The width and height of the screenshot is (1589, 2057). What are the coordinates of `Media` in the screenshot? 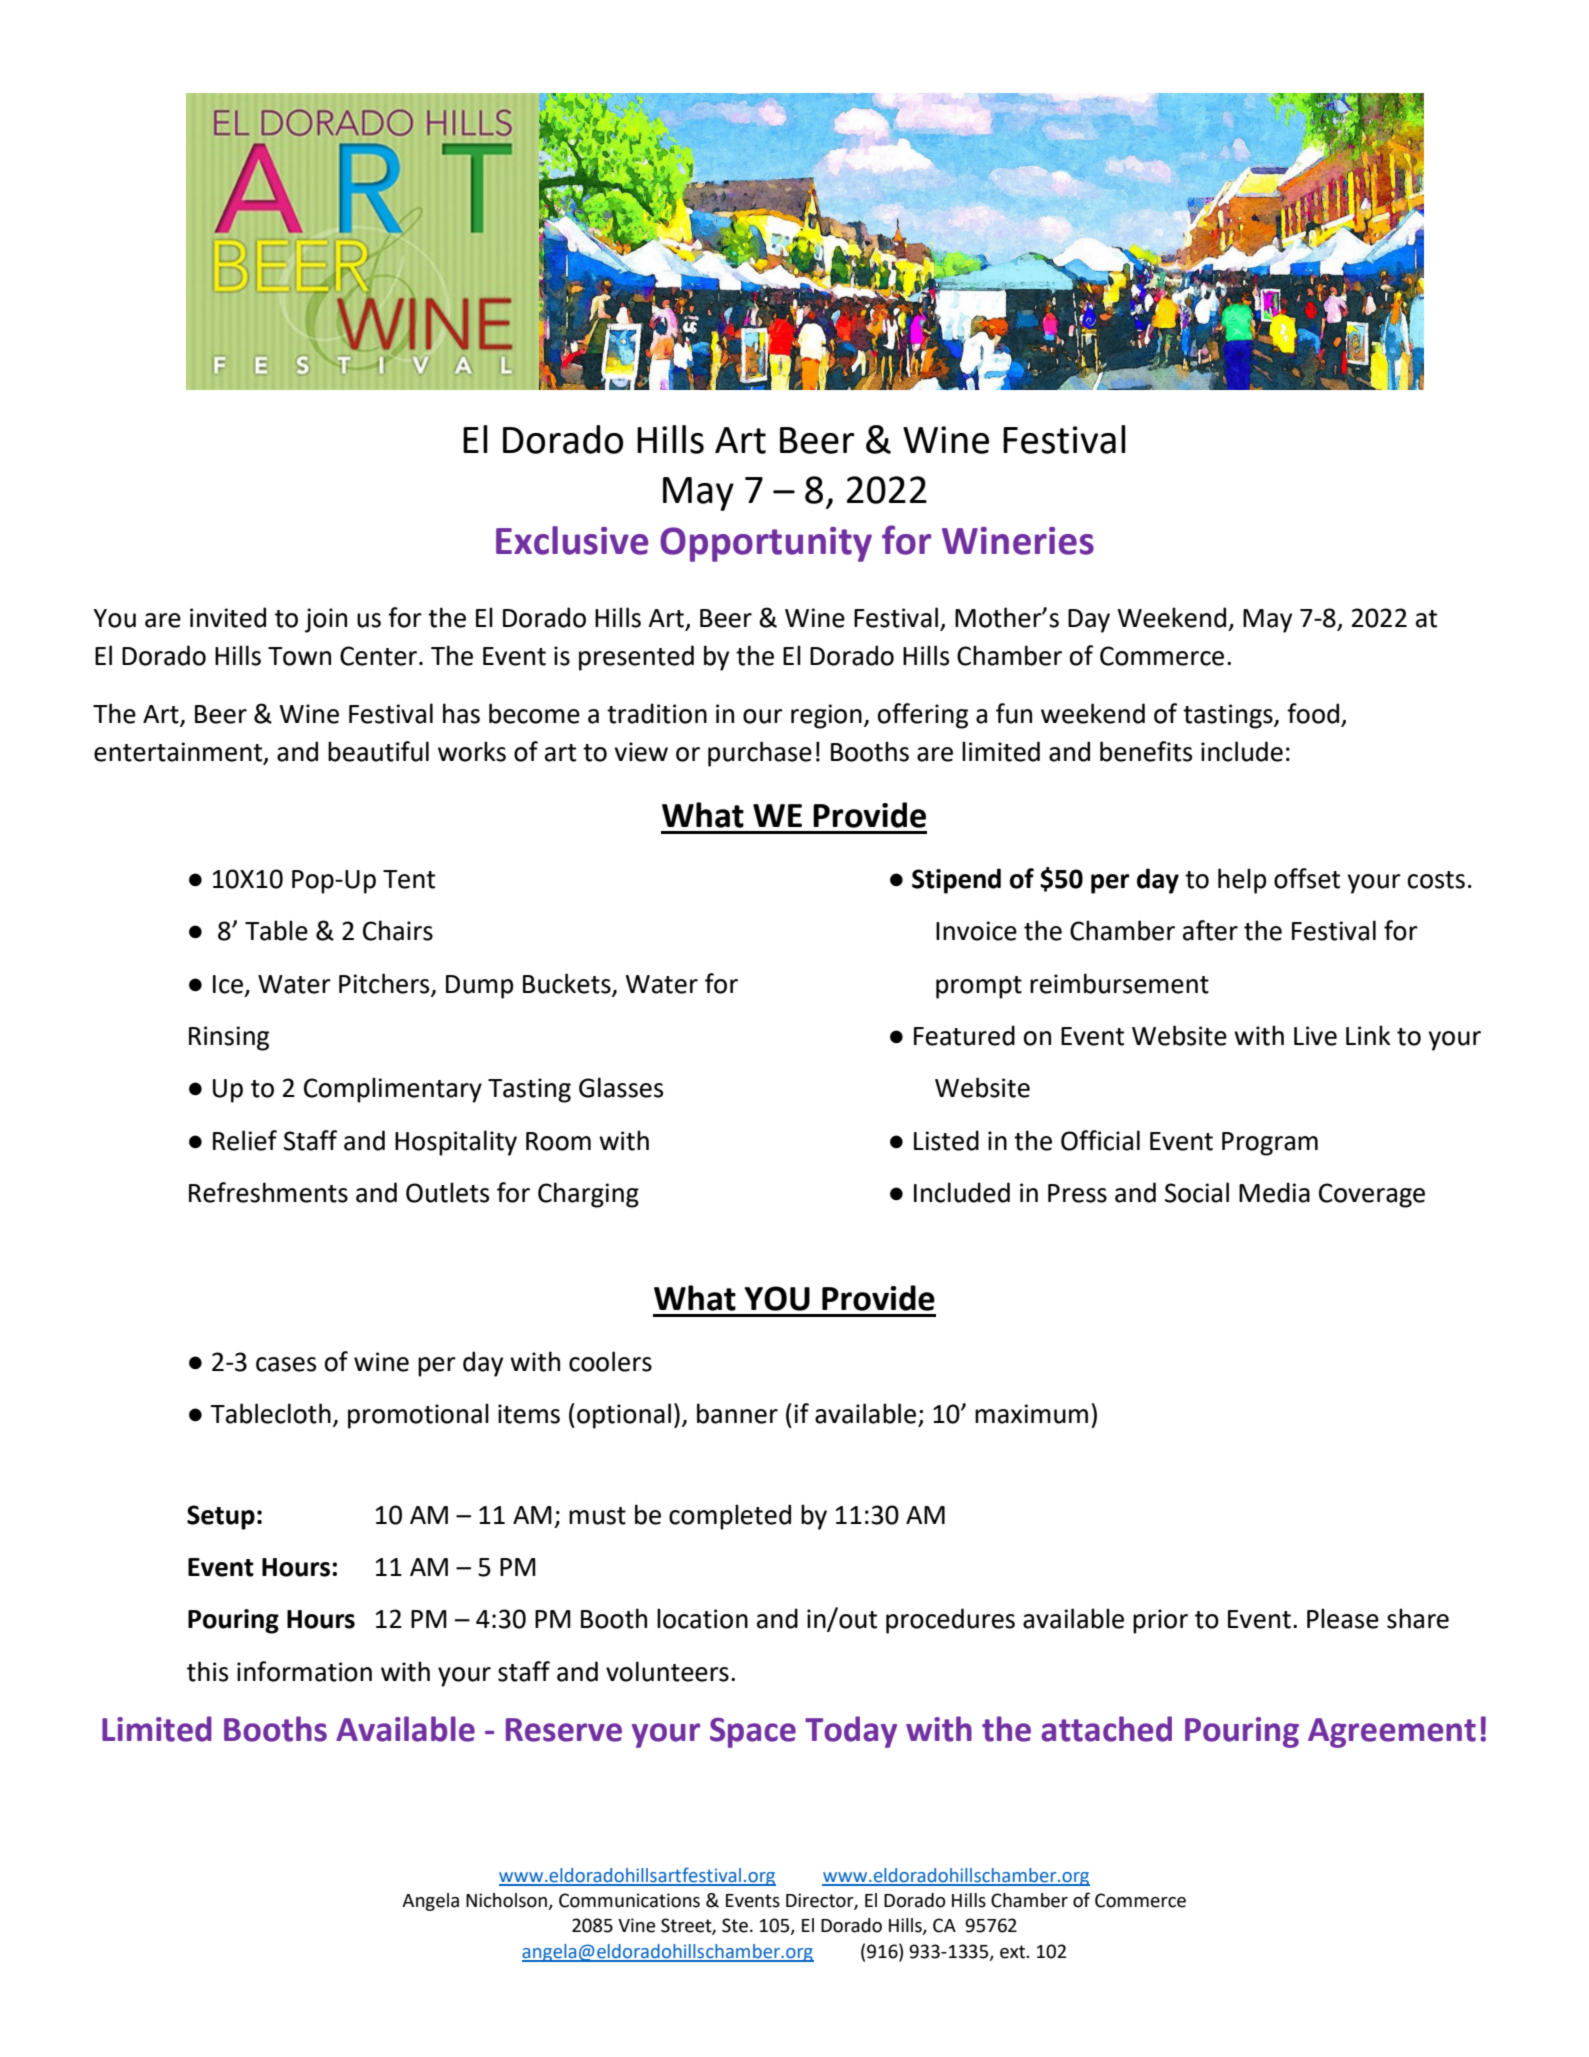 It's located at (1274, 1192).
